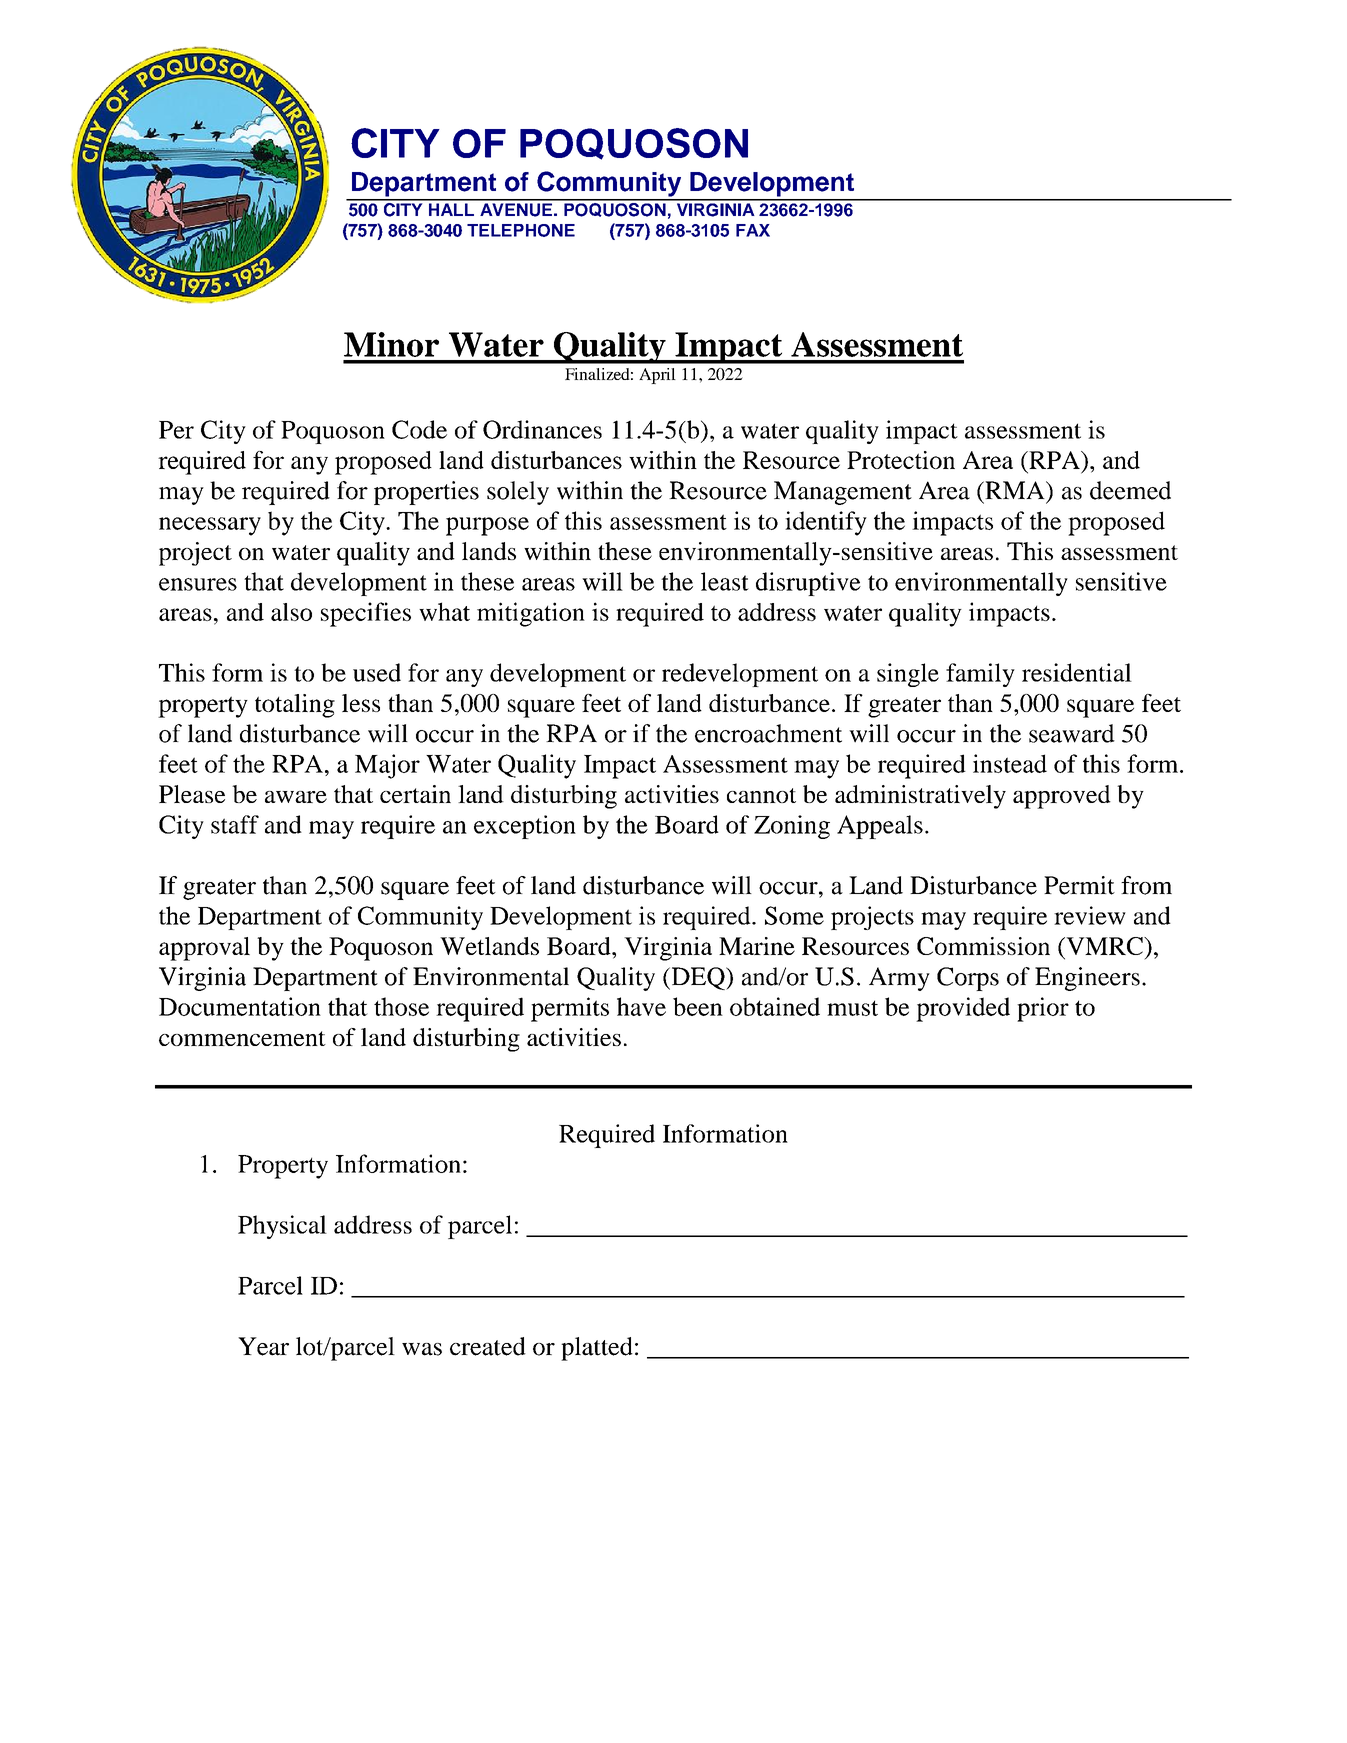  Describe the element at coordinates (753, 230) in the document. I see `FAX` at that location.
